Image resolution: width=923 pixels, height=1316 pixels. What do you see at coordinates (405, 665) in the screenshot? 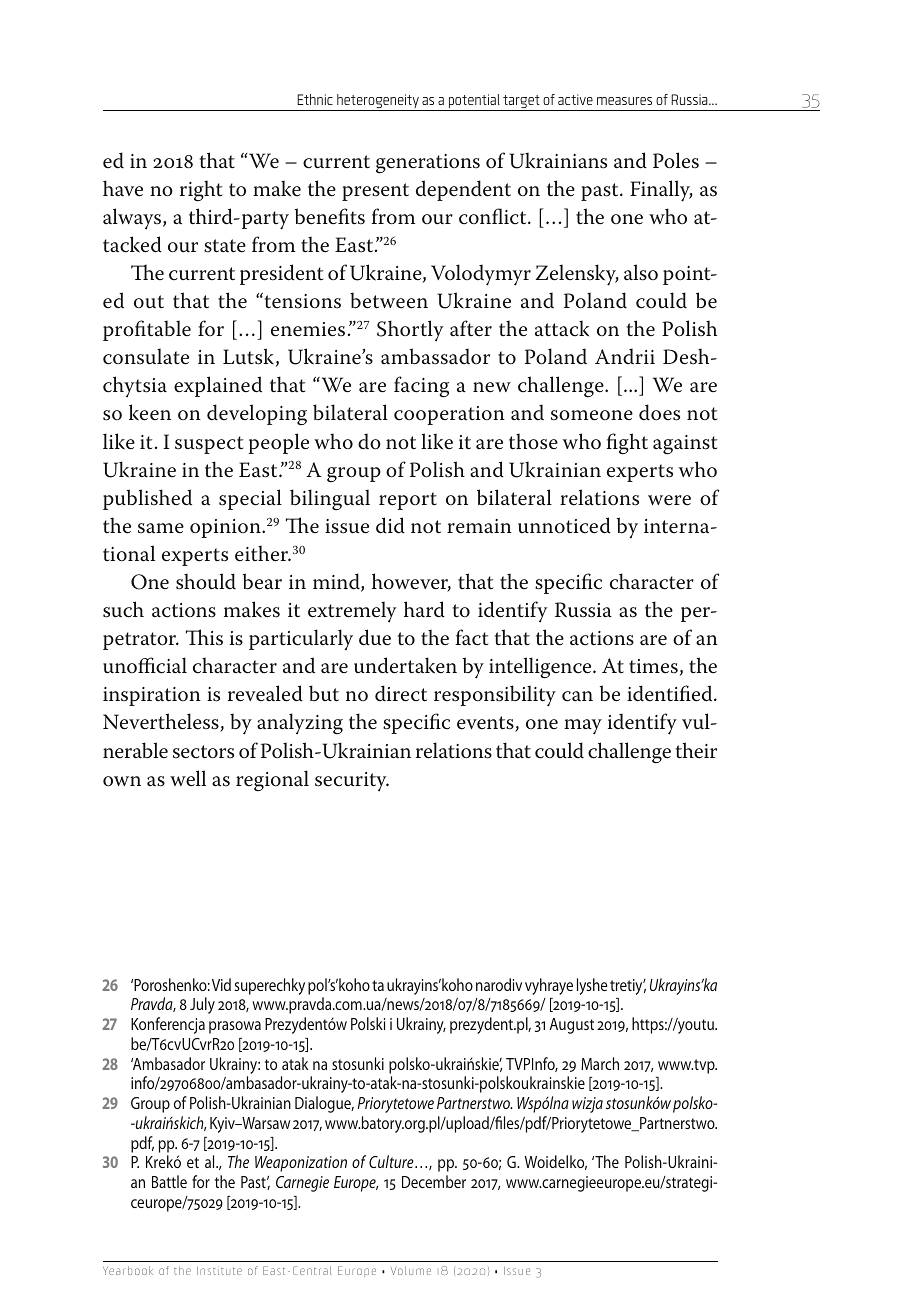
I see `undertaken` at bounding box center [405, 665].
